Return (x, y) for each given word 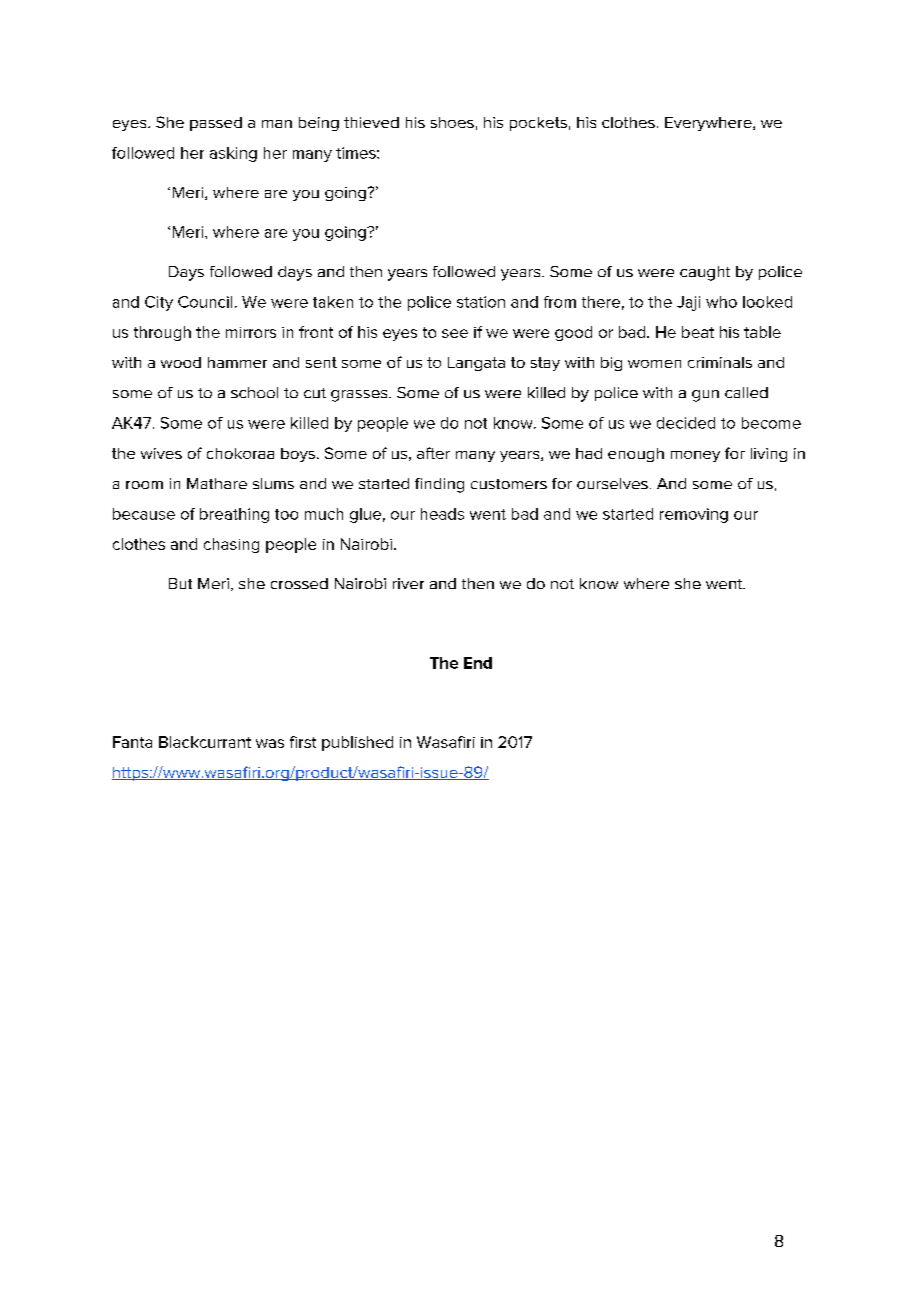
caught (705, 273)
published (357, 743)
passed (216, 124)
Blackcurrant (205, 742)
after (433, 453)
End (478, 663)
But (180, 583)
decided (686, 423)
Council (205, 302)
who (721, 302)
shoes (452, 122)
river (408, 583)
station (481, 302)
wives (161, 453)
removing (694, 515)
